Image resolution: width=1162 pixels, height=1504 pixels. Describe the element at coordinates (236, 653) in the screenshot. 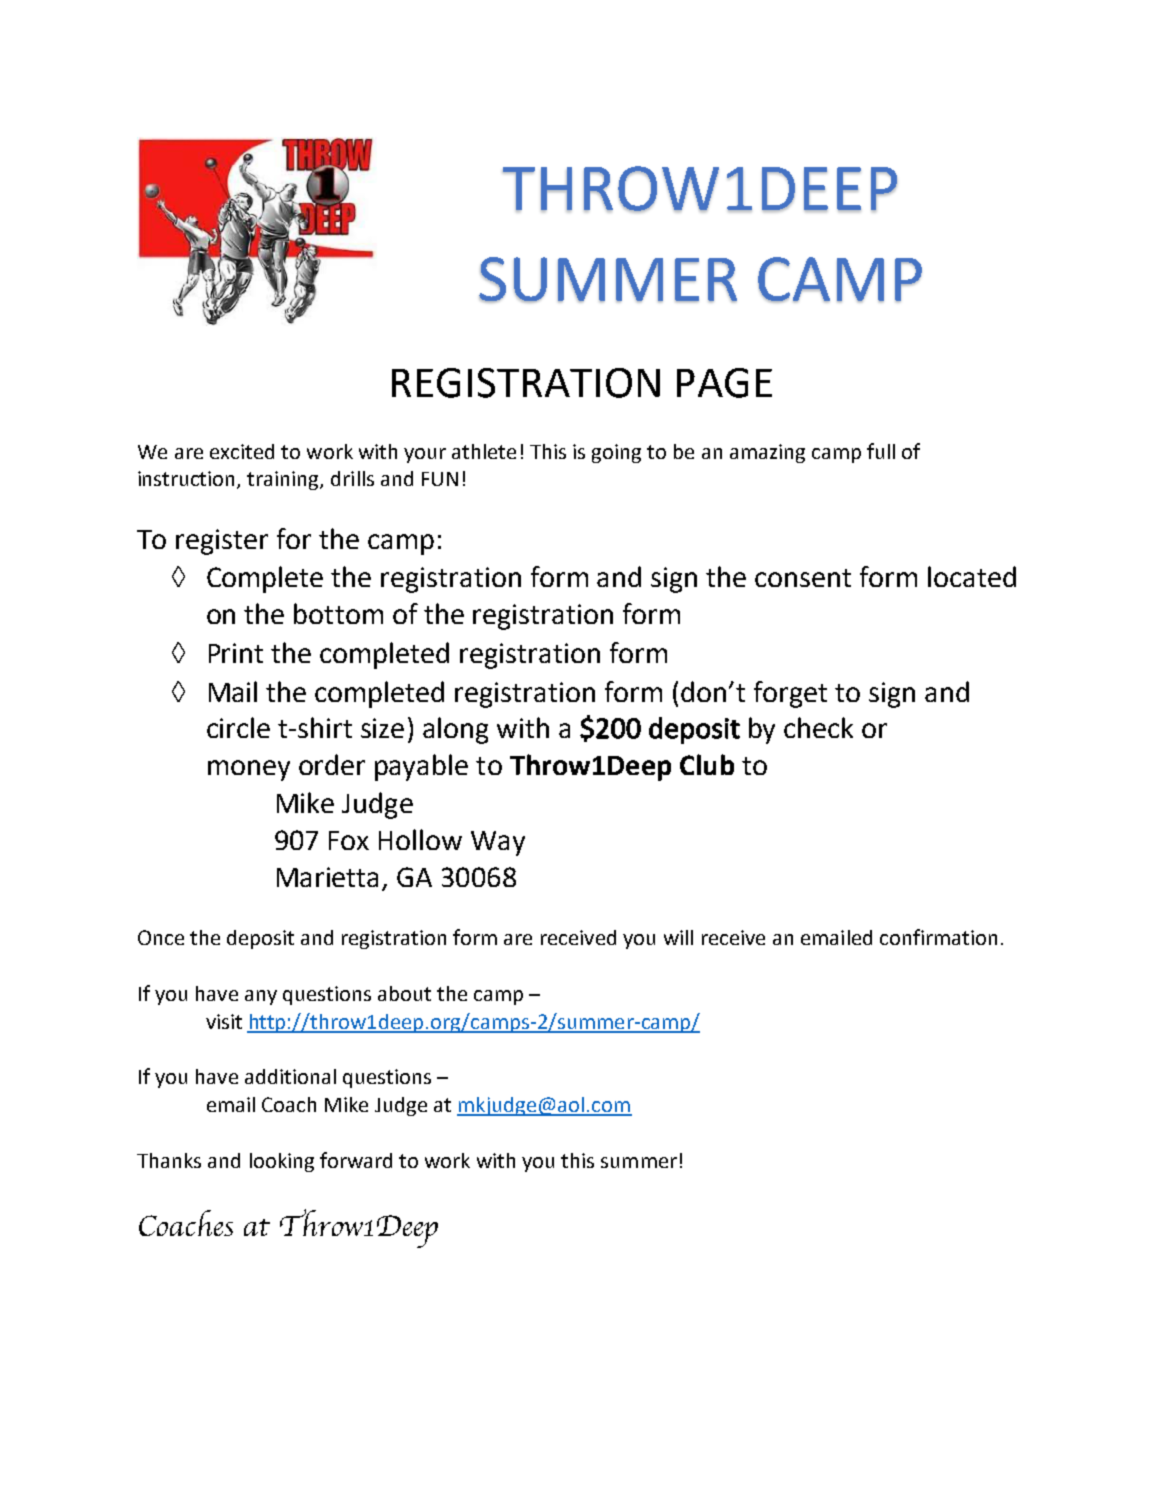

I see `Print` at that location.
